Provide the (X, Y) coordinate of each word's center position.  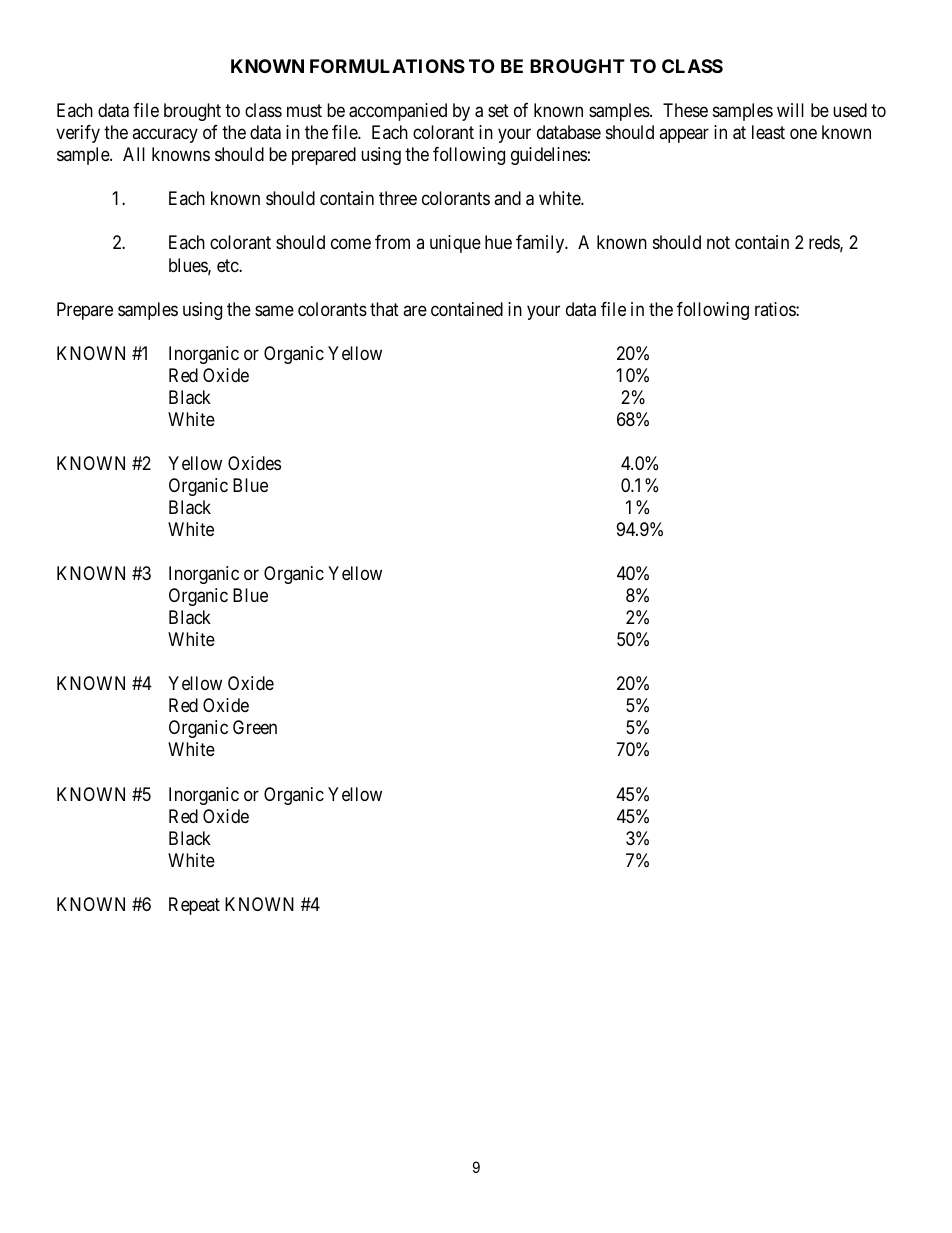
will (790, 110)
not (718, 243)
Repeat (194, 906)
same (274, 311)
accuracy (165, 136)
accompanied (398, 112)
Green (255, 727)
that (384, 309)
